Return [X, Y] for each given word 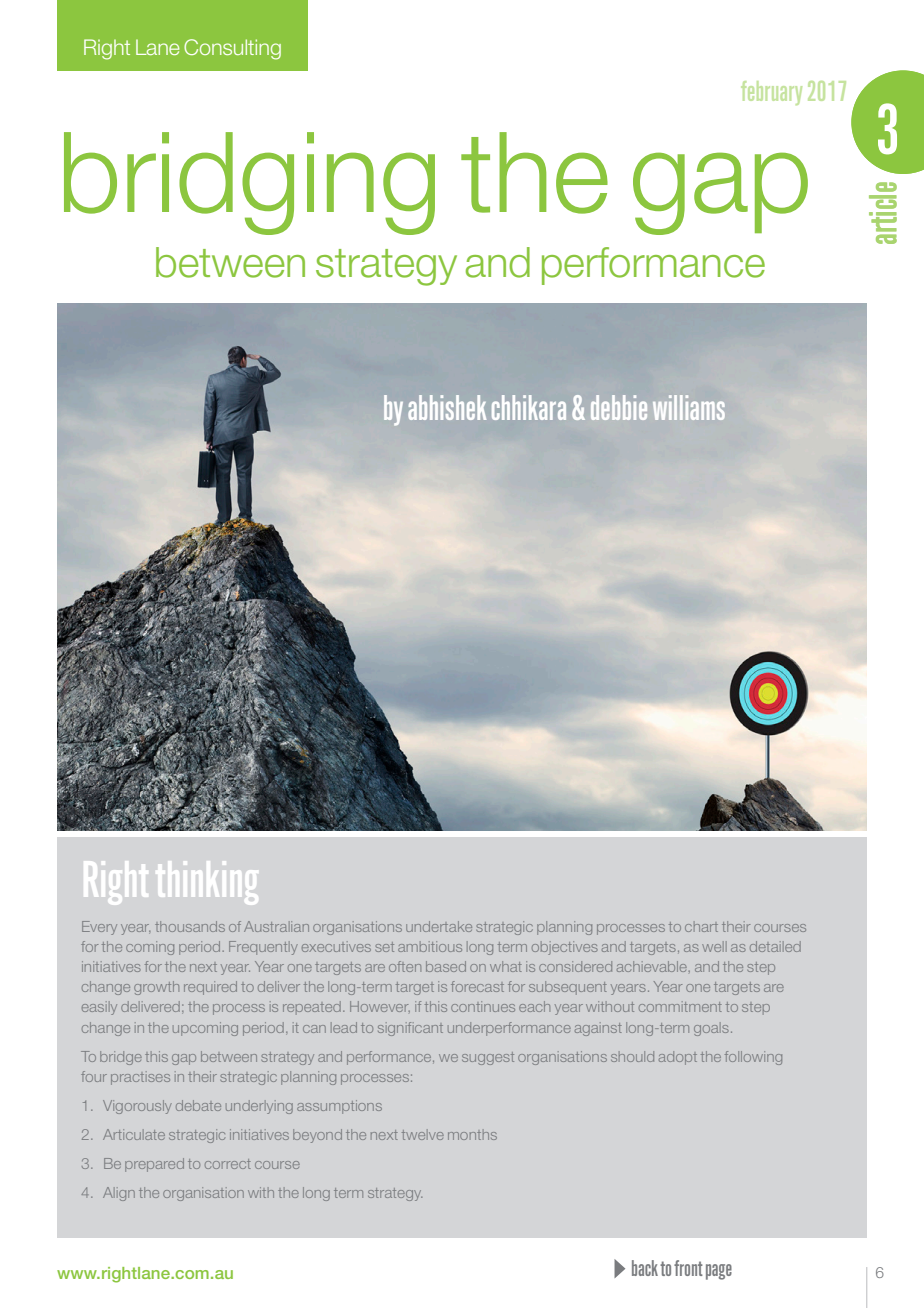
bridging [249, 183]
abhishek [447, 407]
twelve [423, 1134]
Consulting [232, 49]
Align [119, 1194]
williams [689, 407]
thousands [190, 926]
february [771, 93]
